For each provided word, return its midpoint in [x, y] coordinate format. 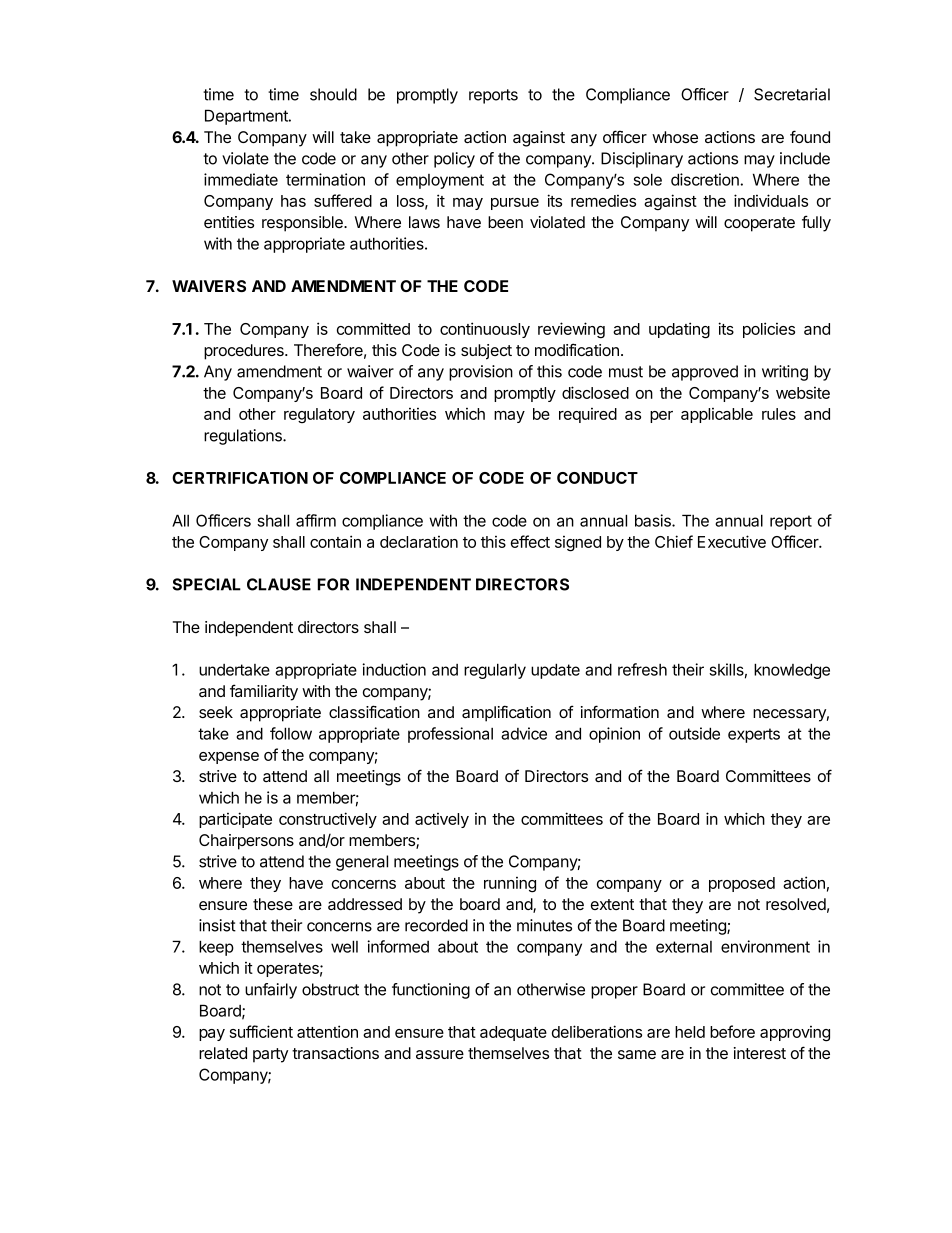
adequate [513, 1033]
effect [530, 541]
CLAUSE [279, 584]
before [732, 1031]
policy [454, 160]
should [333, 94]
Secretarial [792, 94]
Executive [732, 541]
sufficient [261, 1031]
